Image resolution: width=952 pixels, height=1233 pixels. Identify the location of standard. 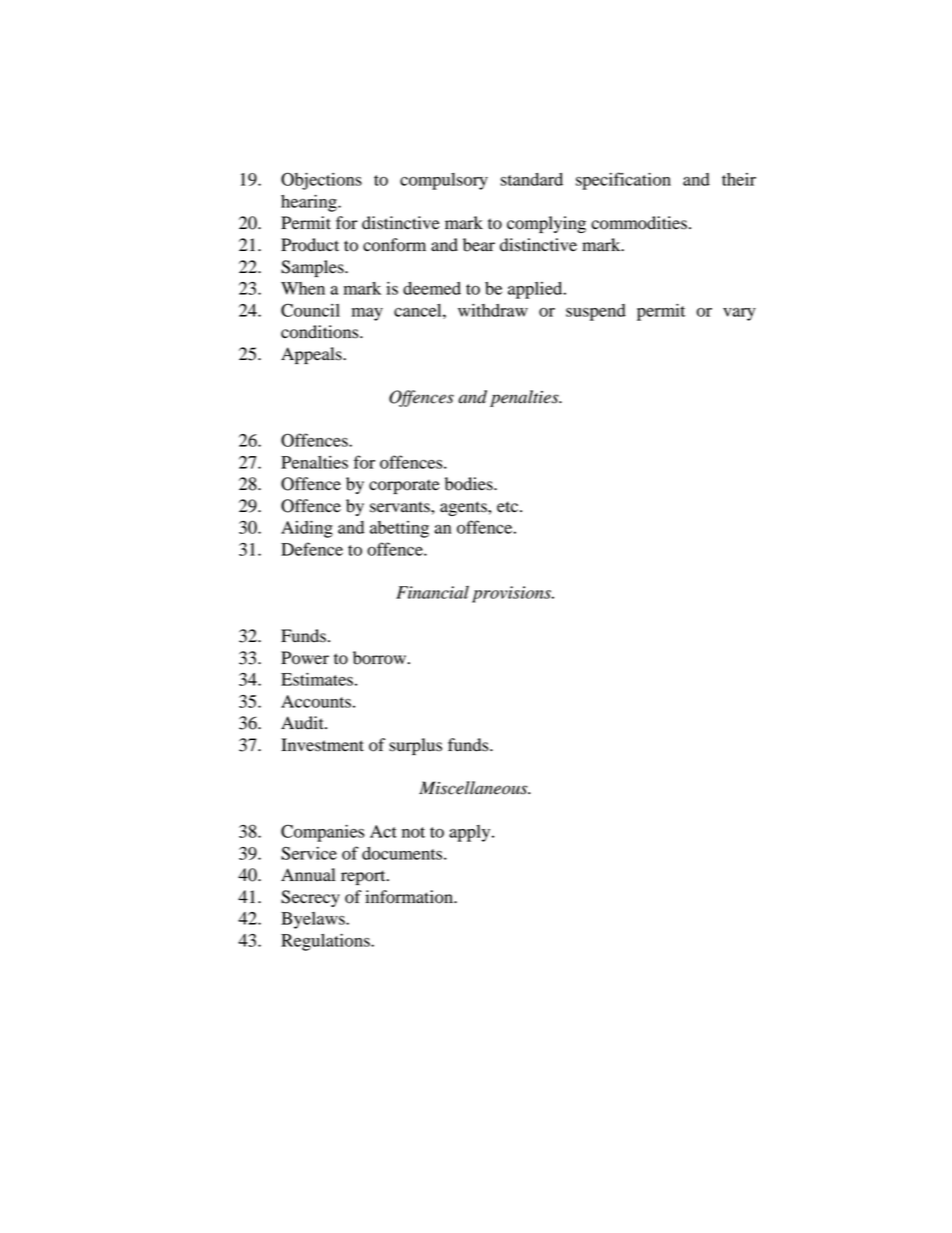
(531, 179).
